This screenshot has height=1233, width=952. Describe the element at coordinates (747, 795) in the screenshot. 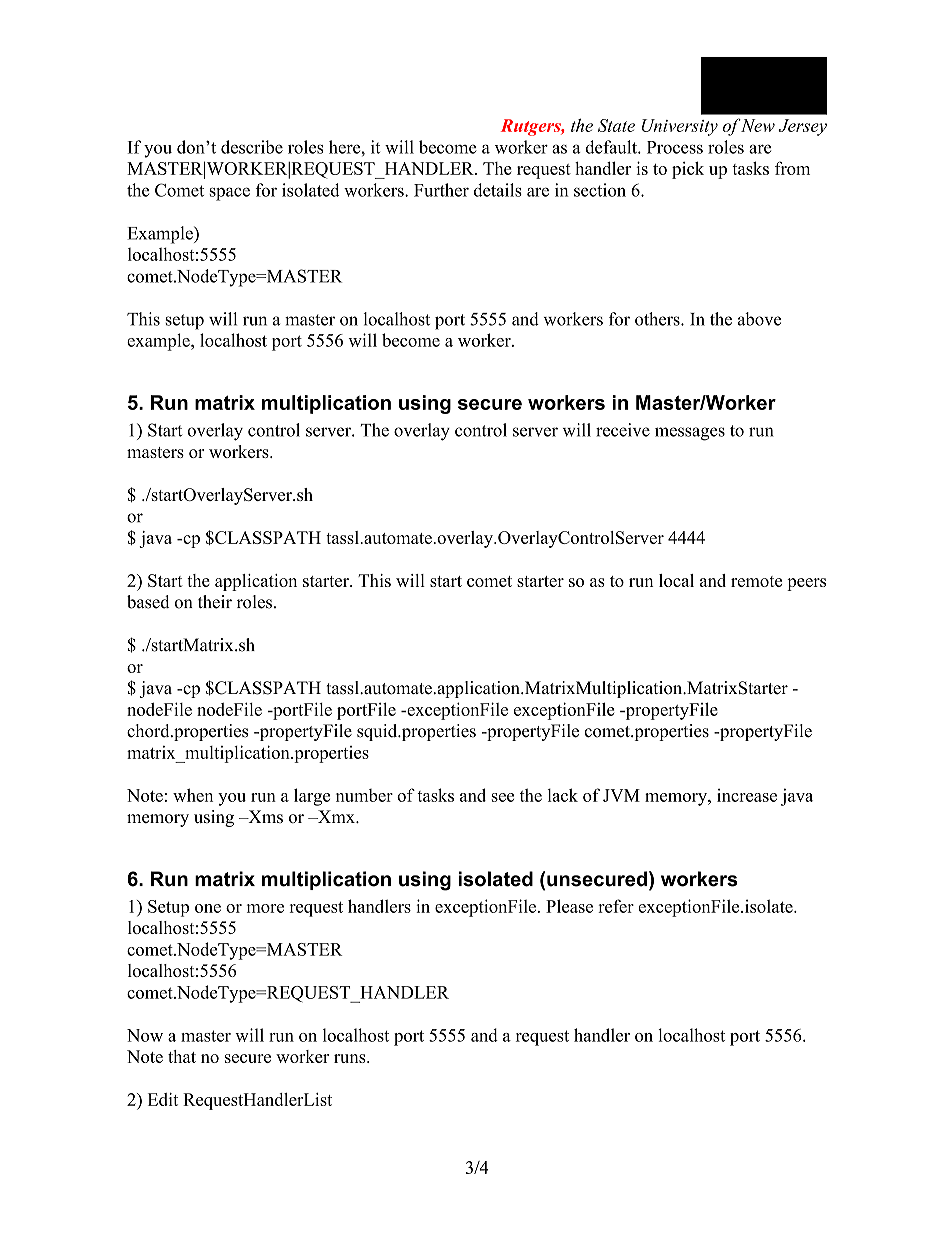

I see `increase` at that location.
